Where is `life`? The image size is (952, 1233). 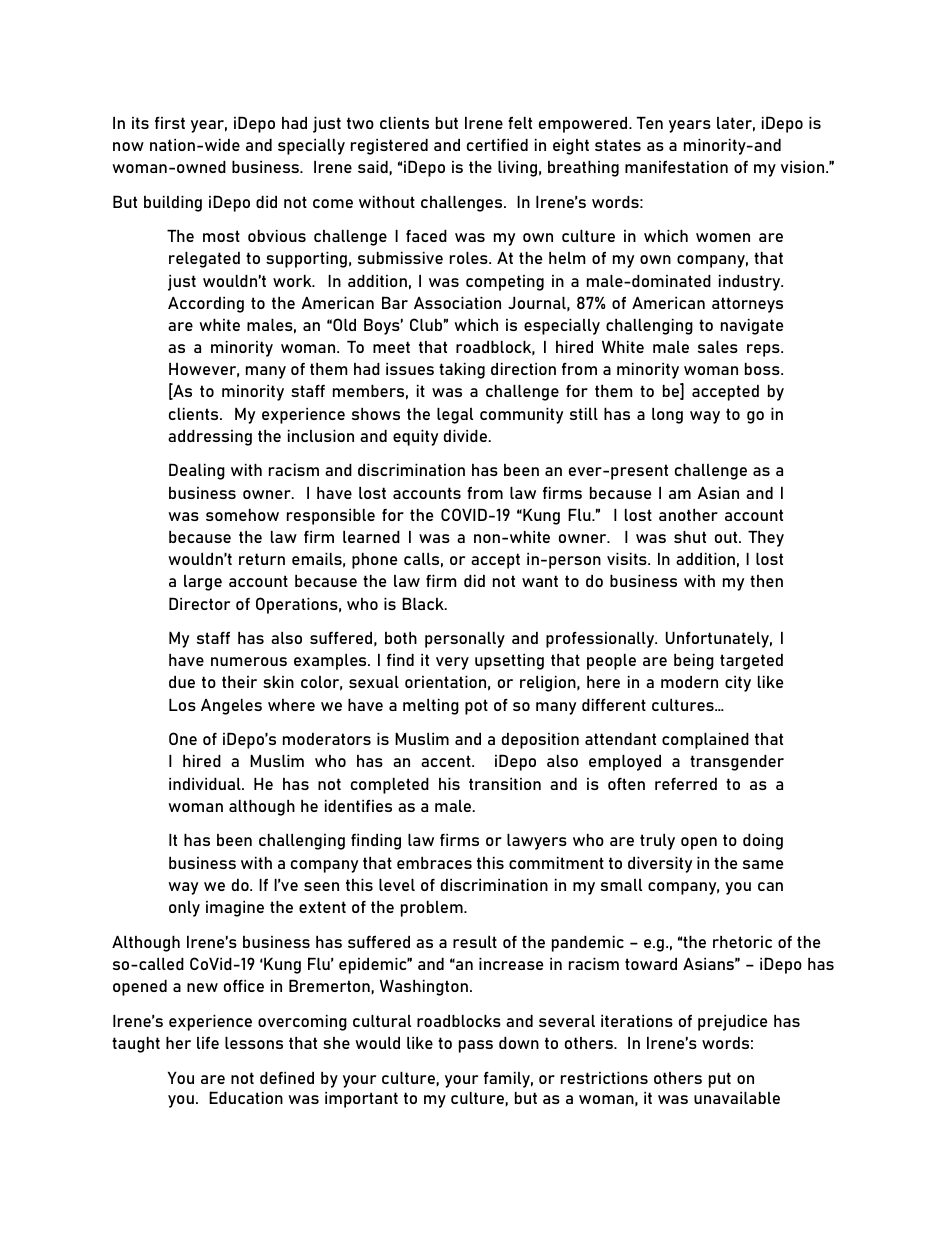 life is located at coordinates (208, 1043).
